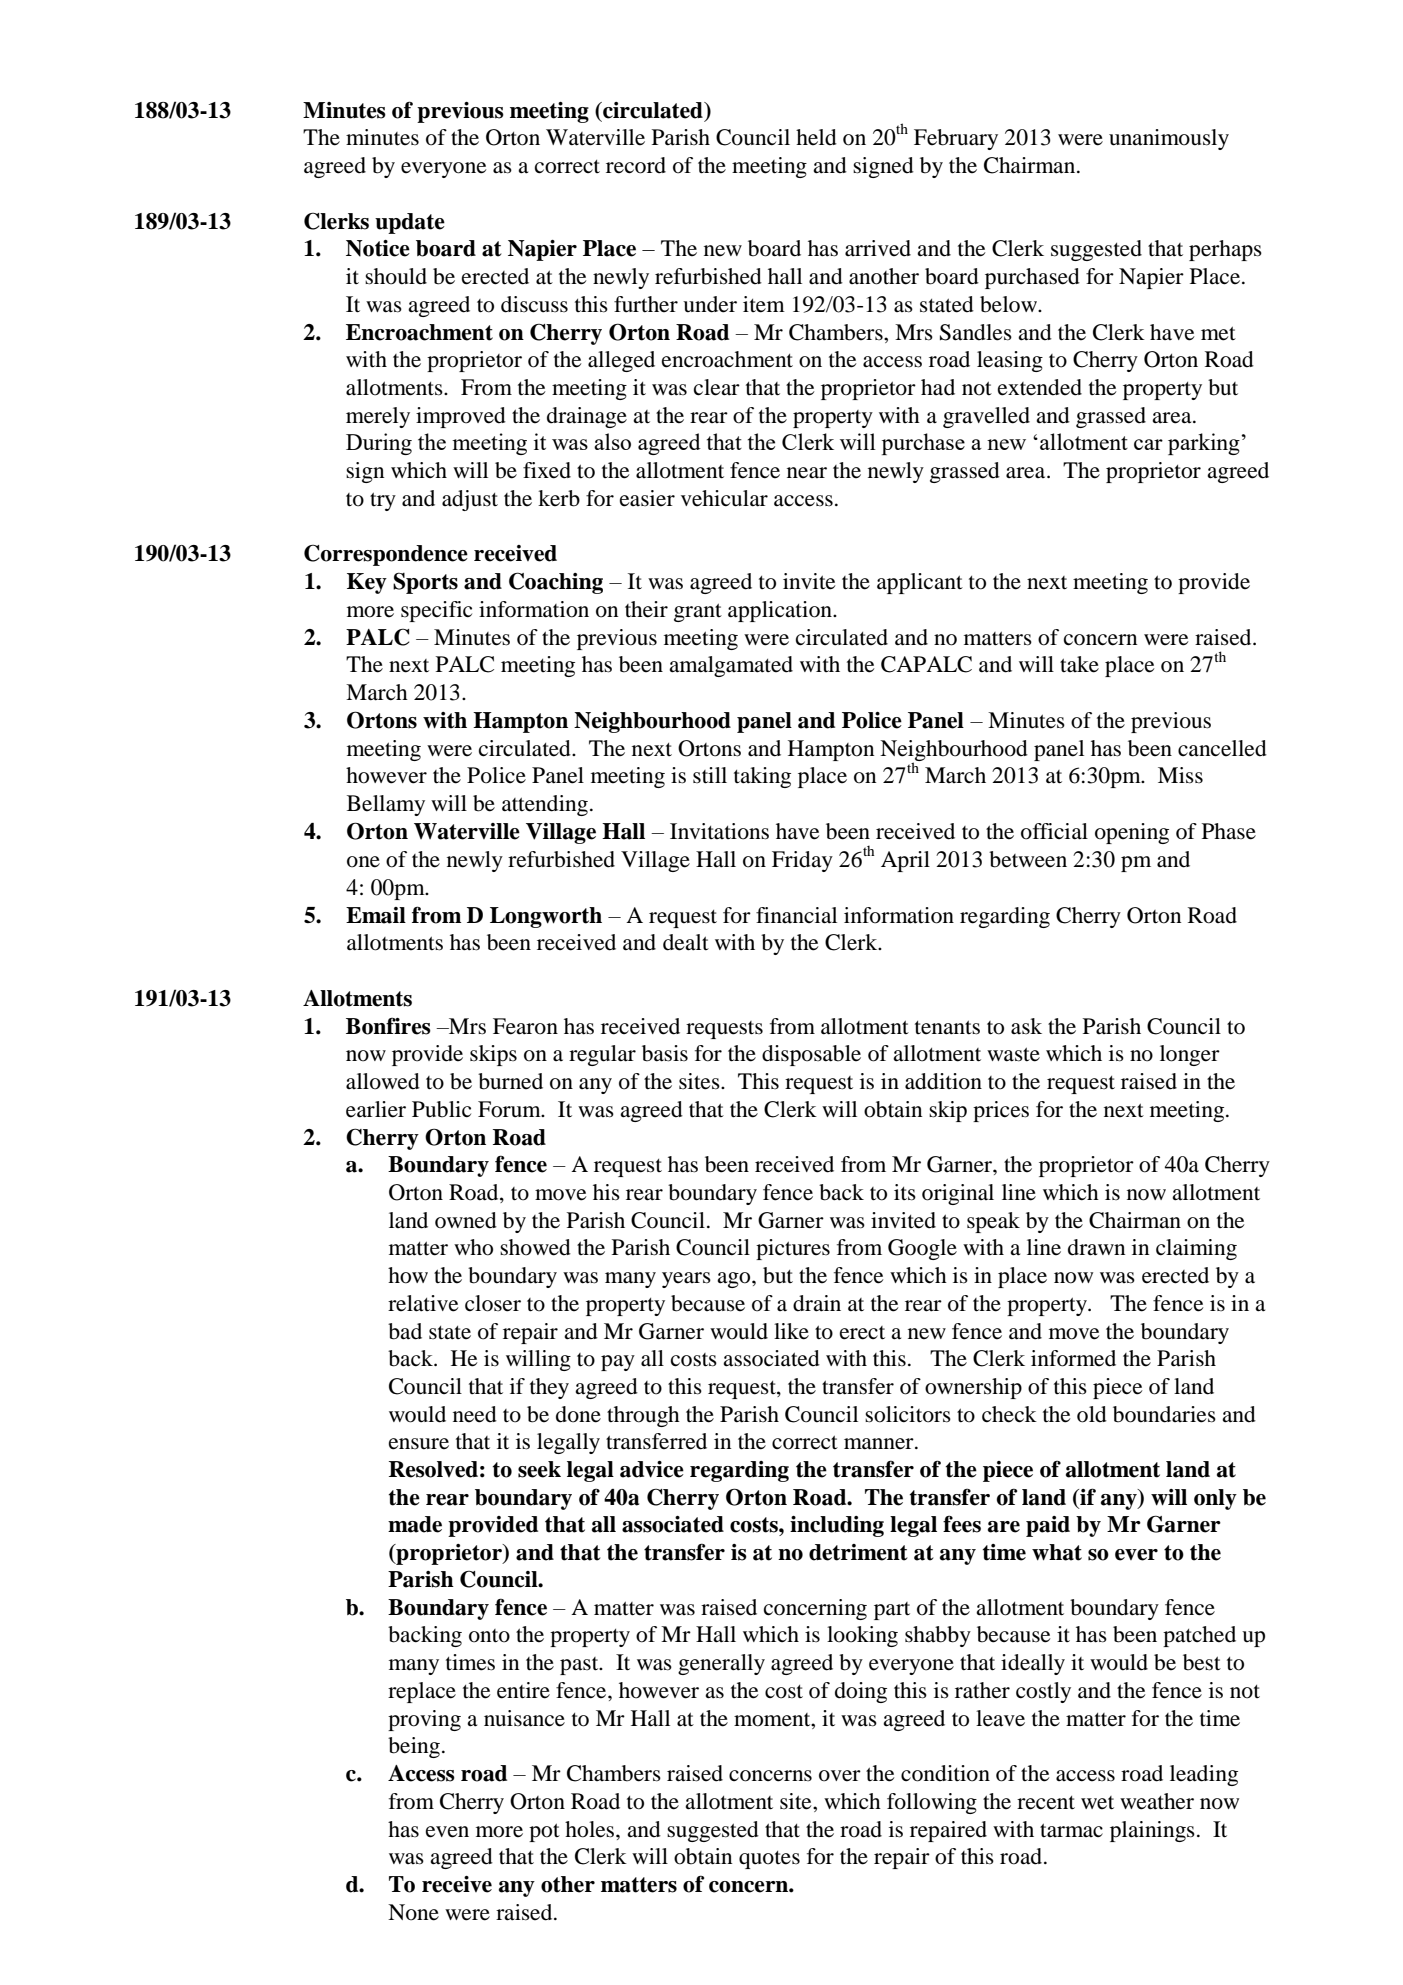 The height and width of the screenshot is (1985, 1403). Describe the element at coordinates (1096, 1247) in the screenshot. I see `drawn` at that location.
